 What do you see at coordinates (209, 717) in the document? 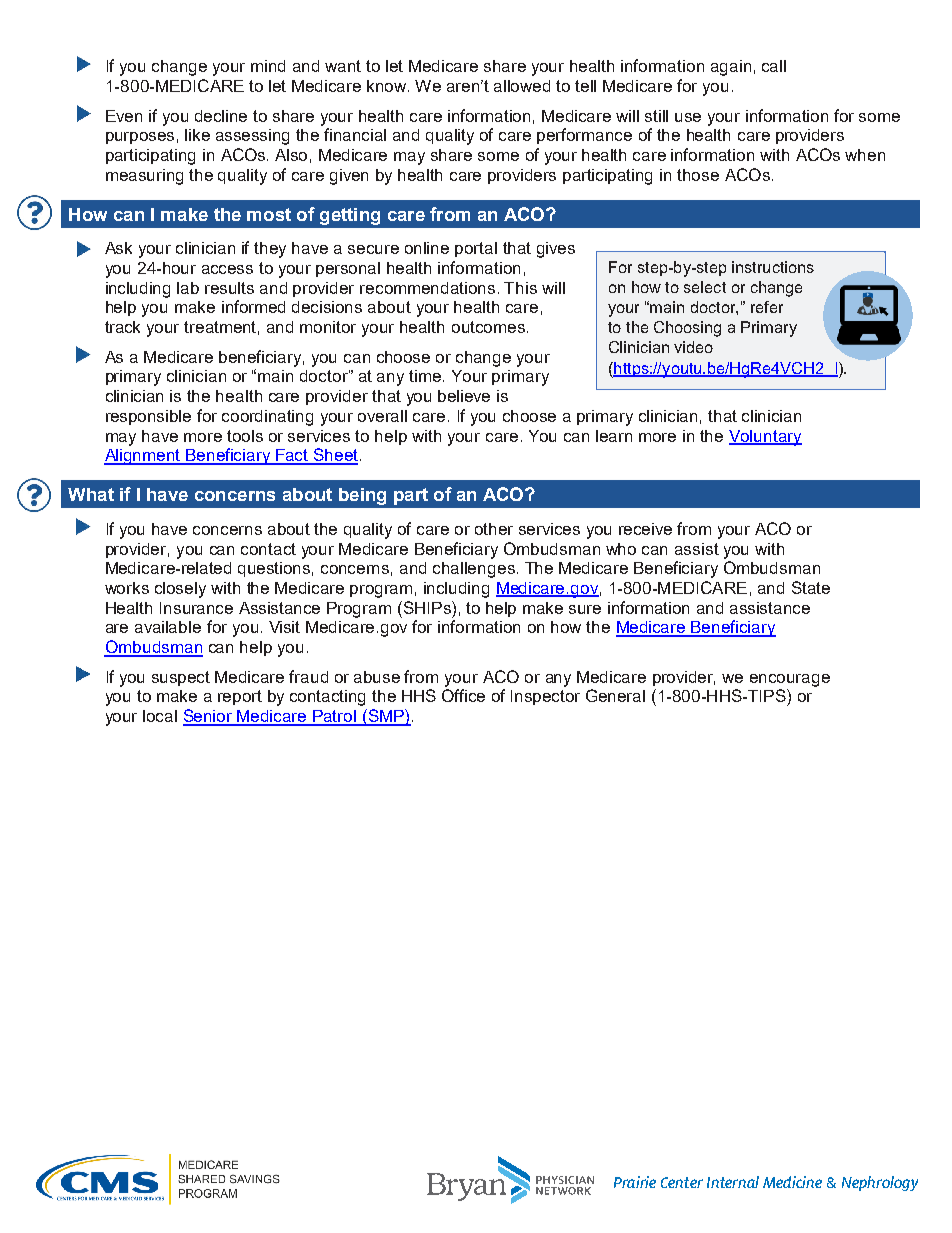
I see `Senior` at bounding box center [209, 717].
